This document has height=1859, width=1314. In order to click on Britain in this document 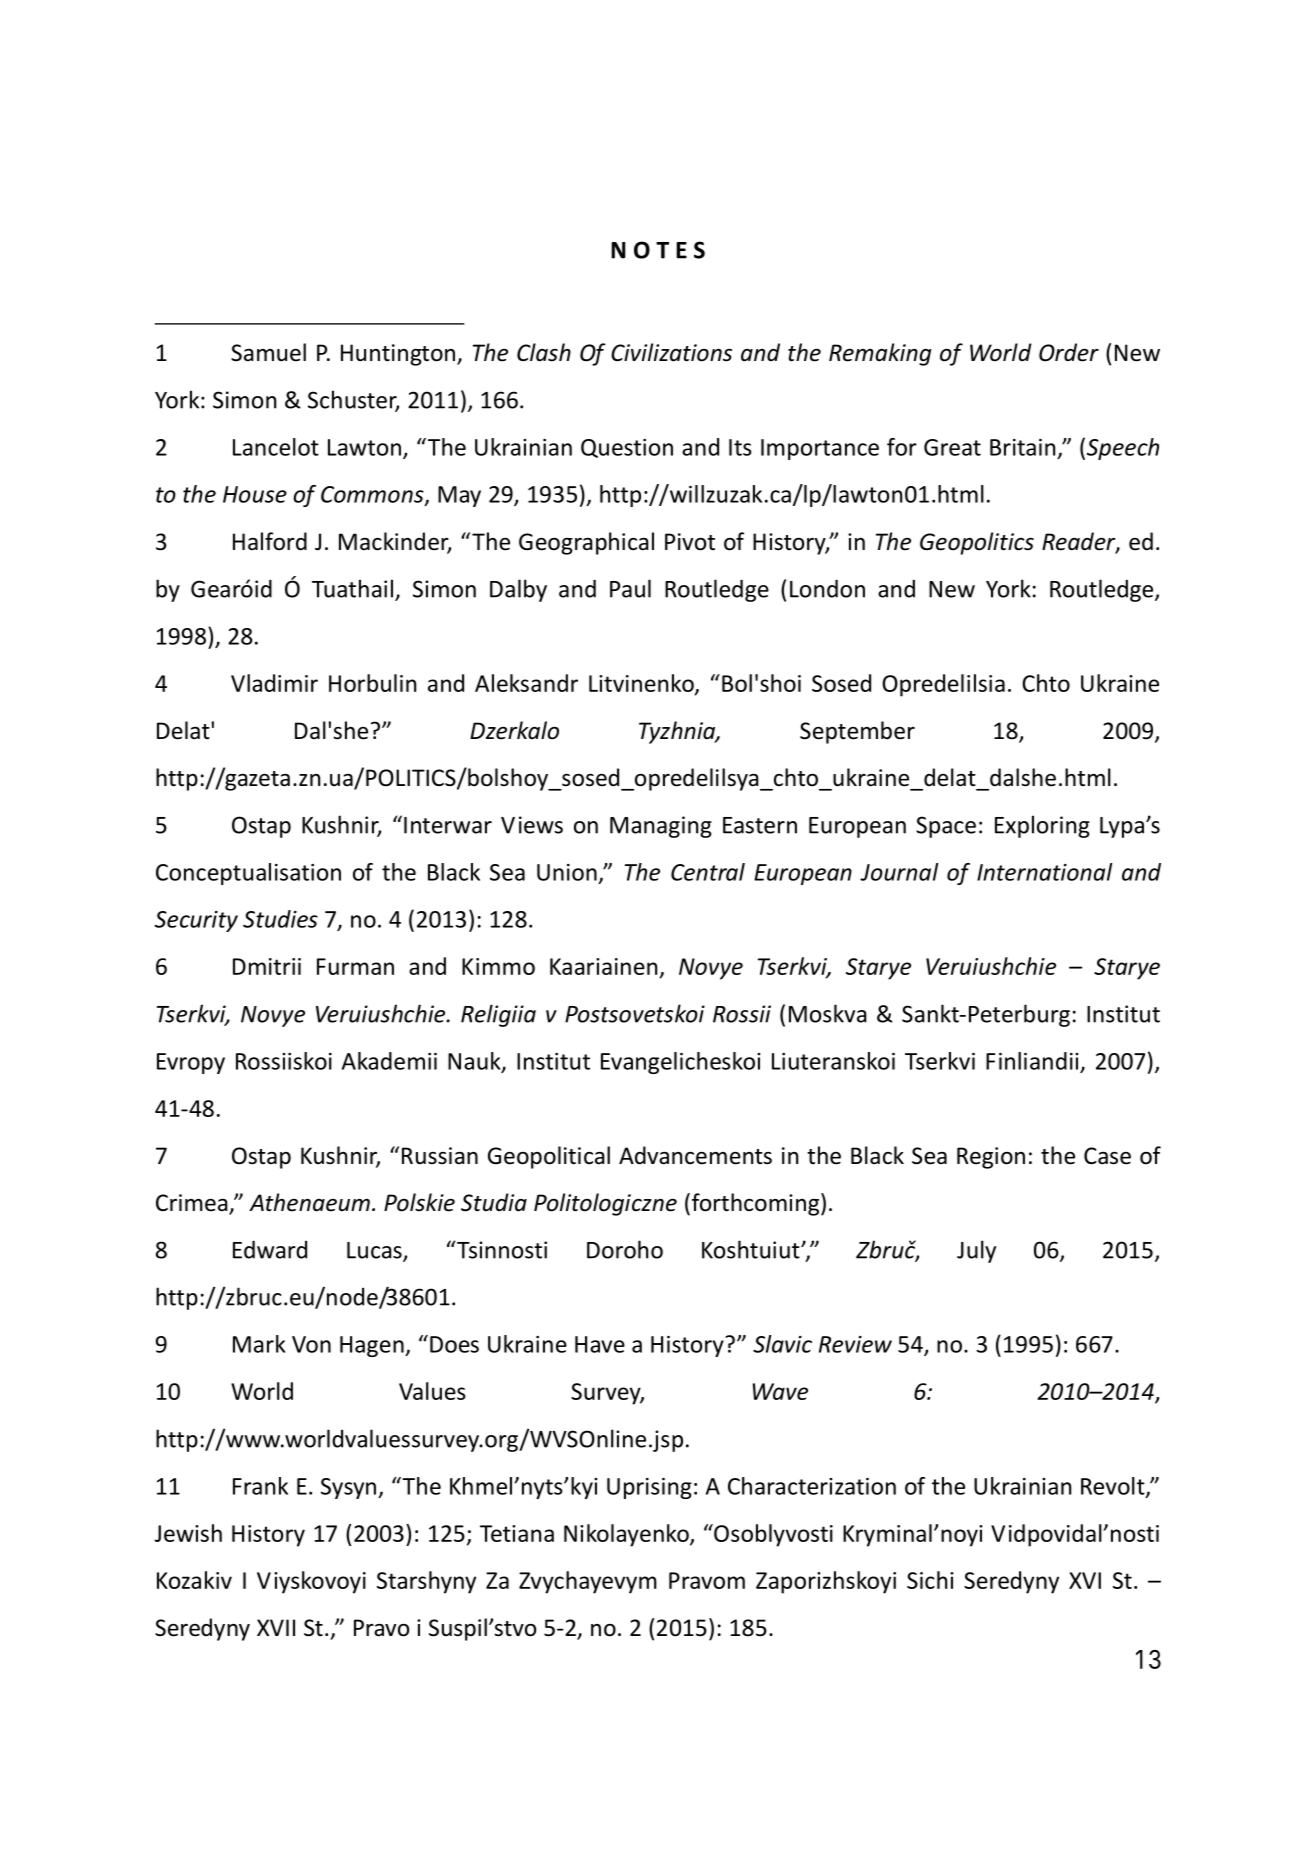, I will do `click(1022, 447)`.
